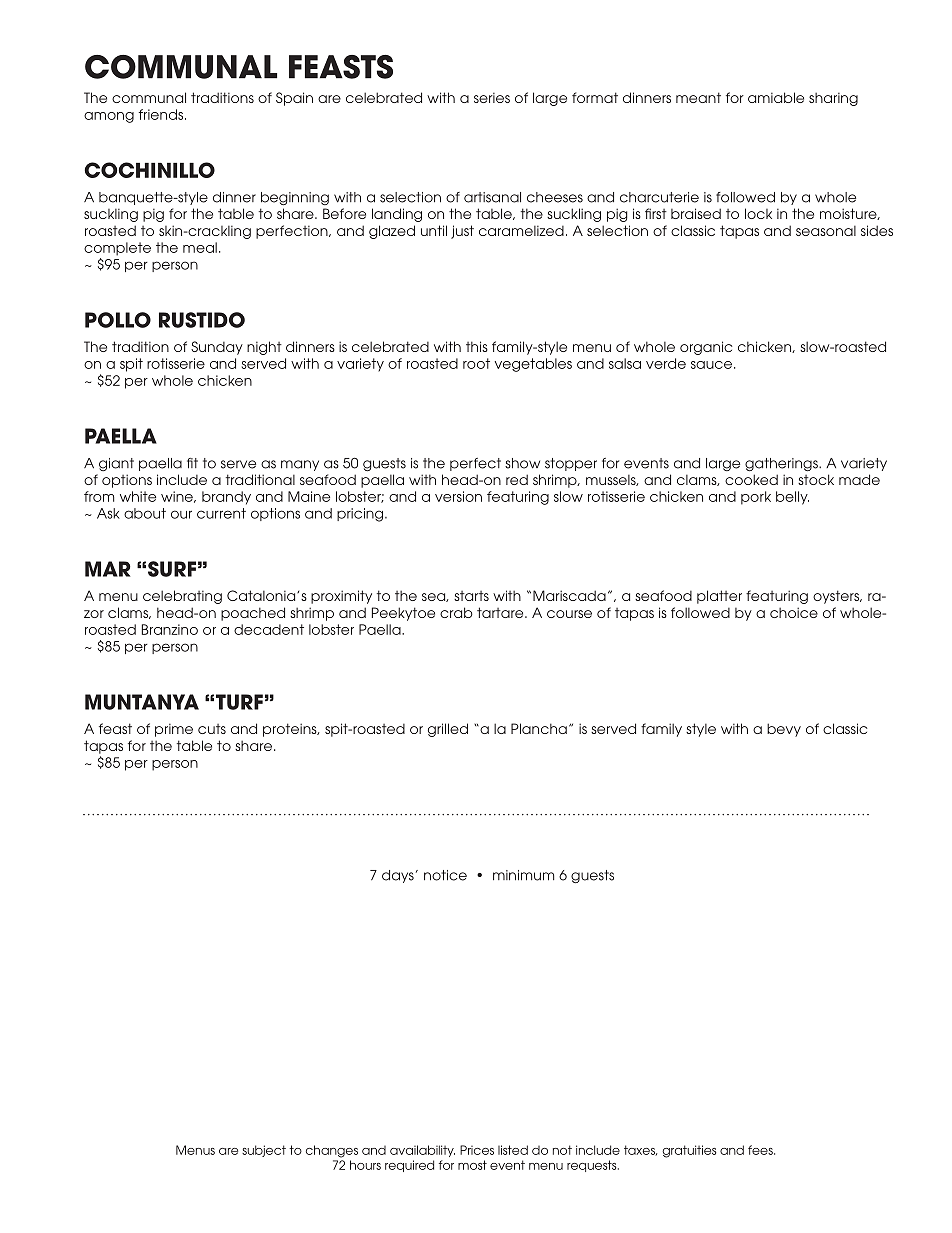  Describe the element at coordinates (476, 363) in the screenshot. I see `root` at that location.
